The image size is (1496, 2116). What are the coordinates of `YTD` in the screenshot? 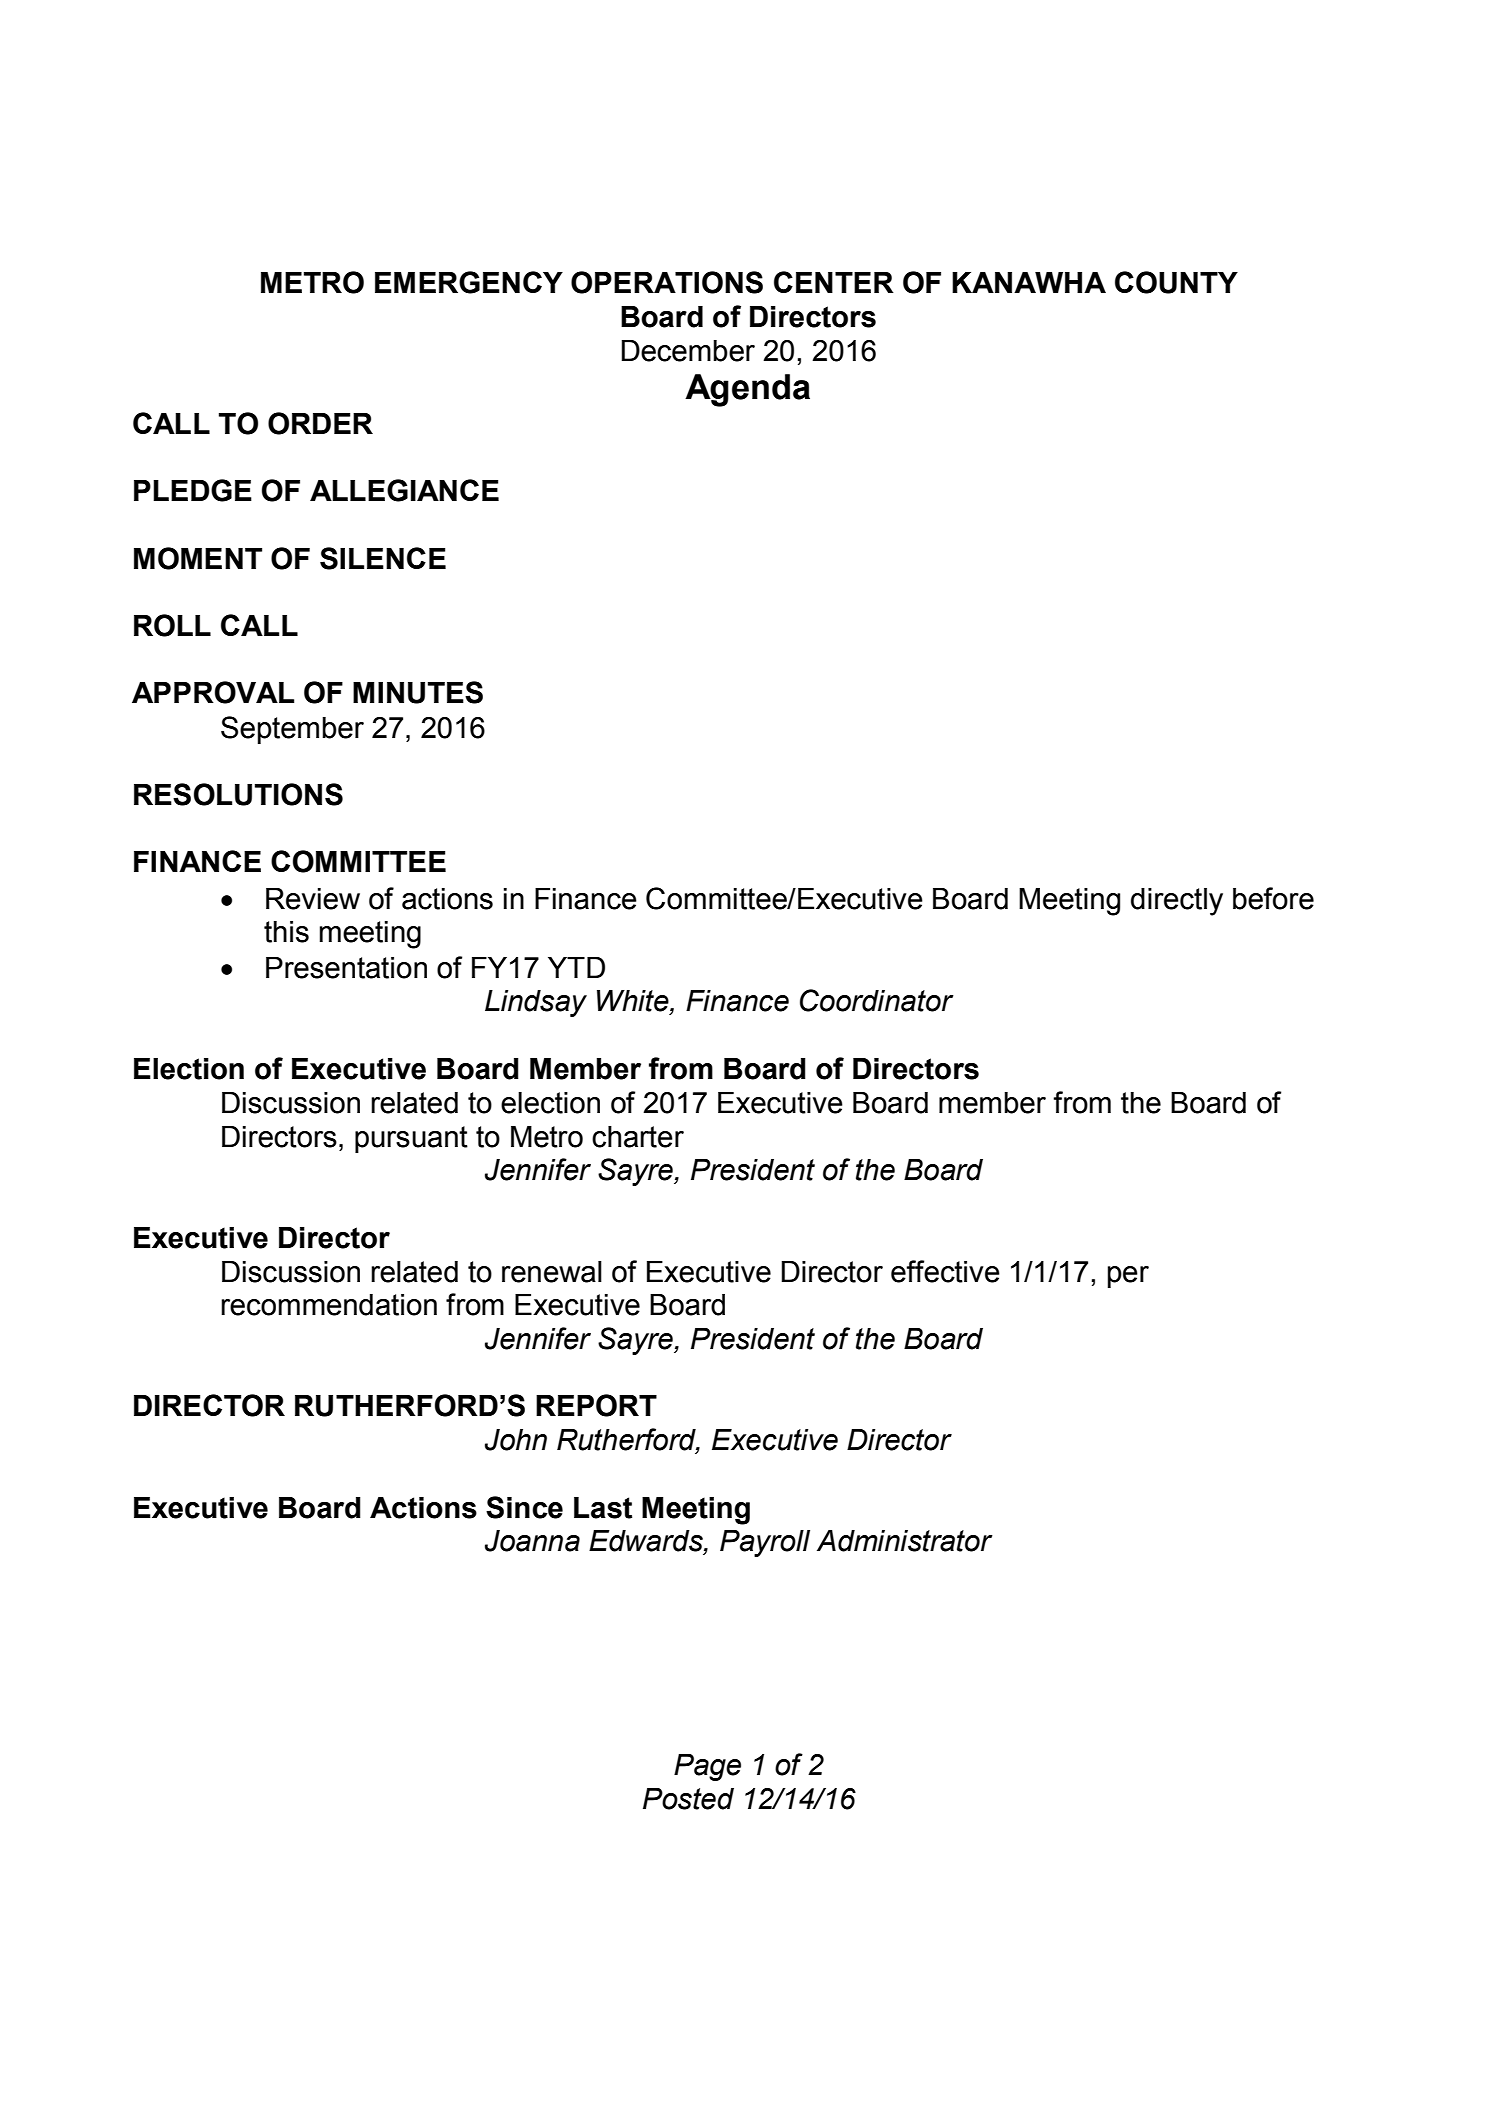 It's located at (576, 967).
